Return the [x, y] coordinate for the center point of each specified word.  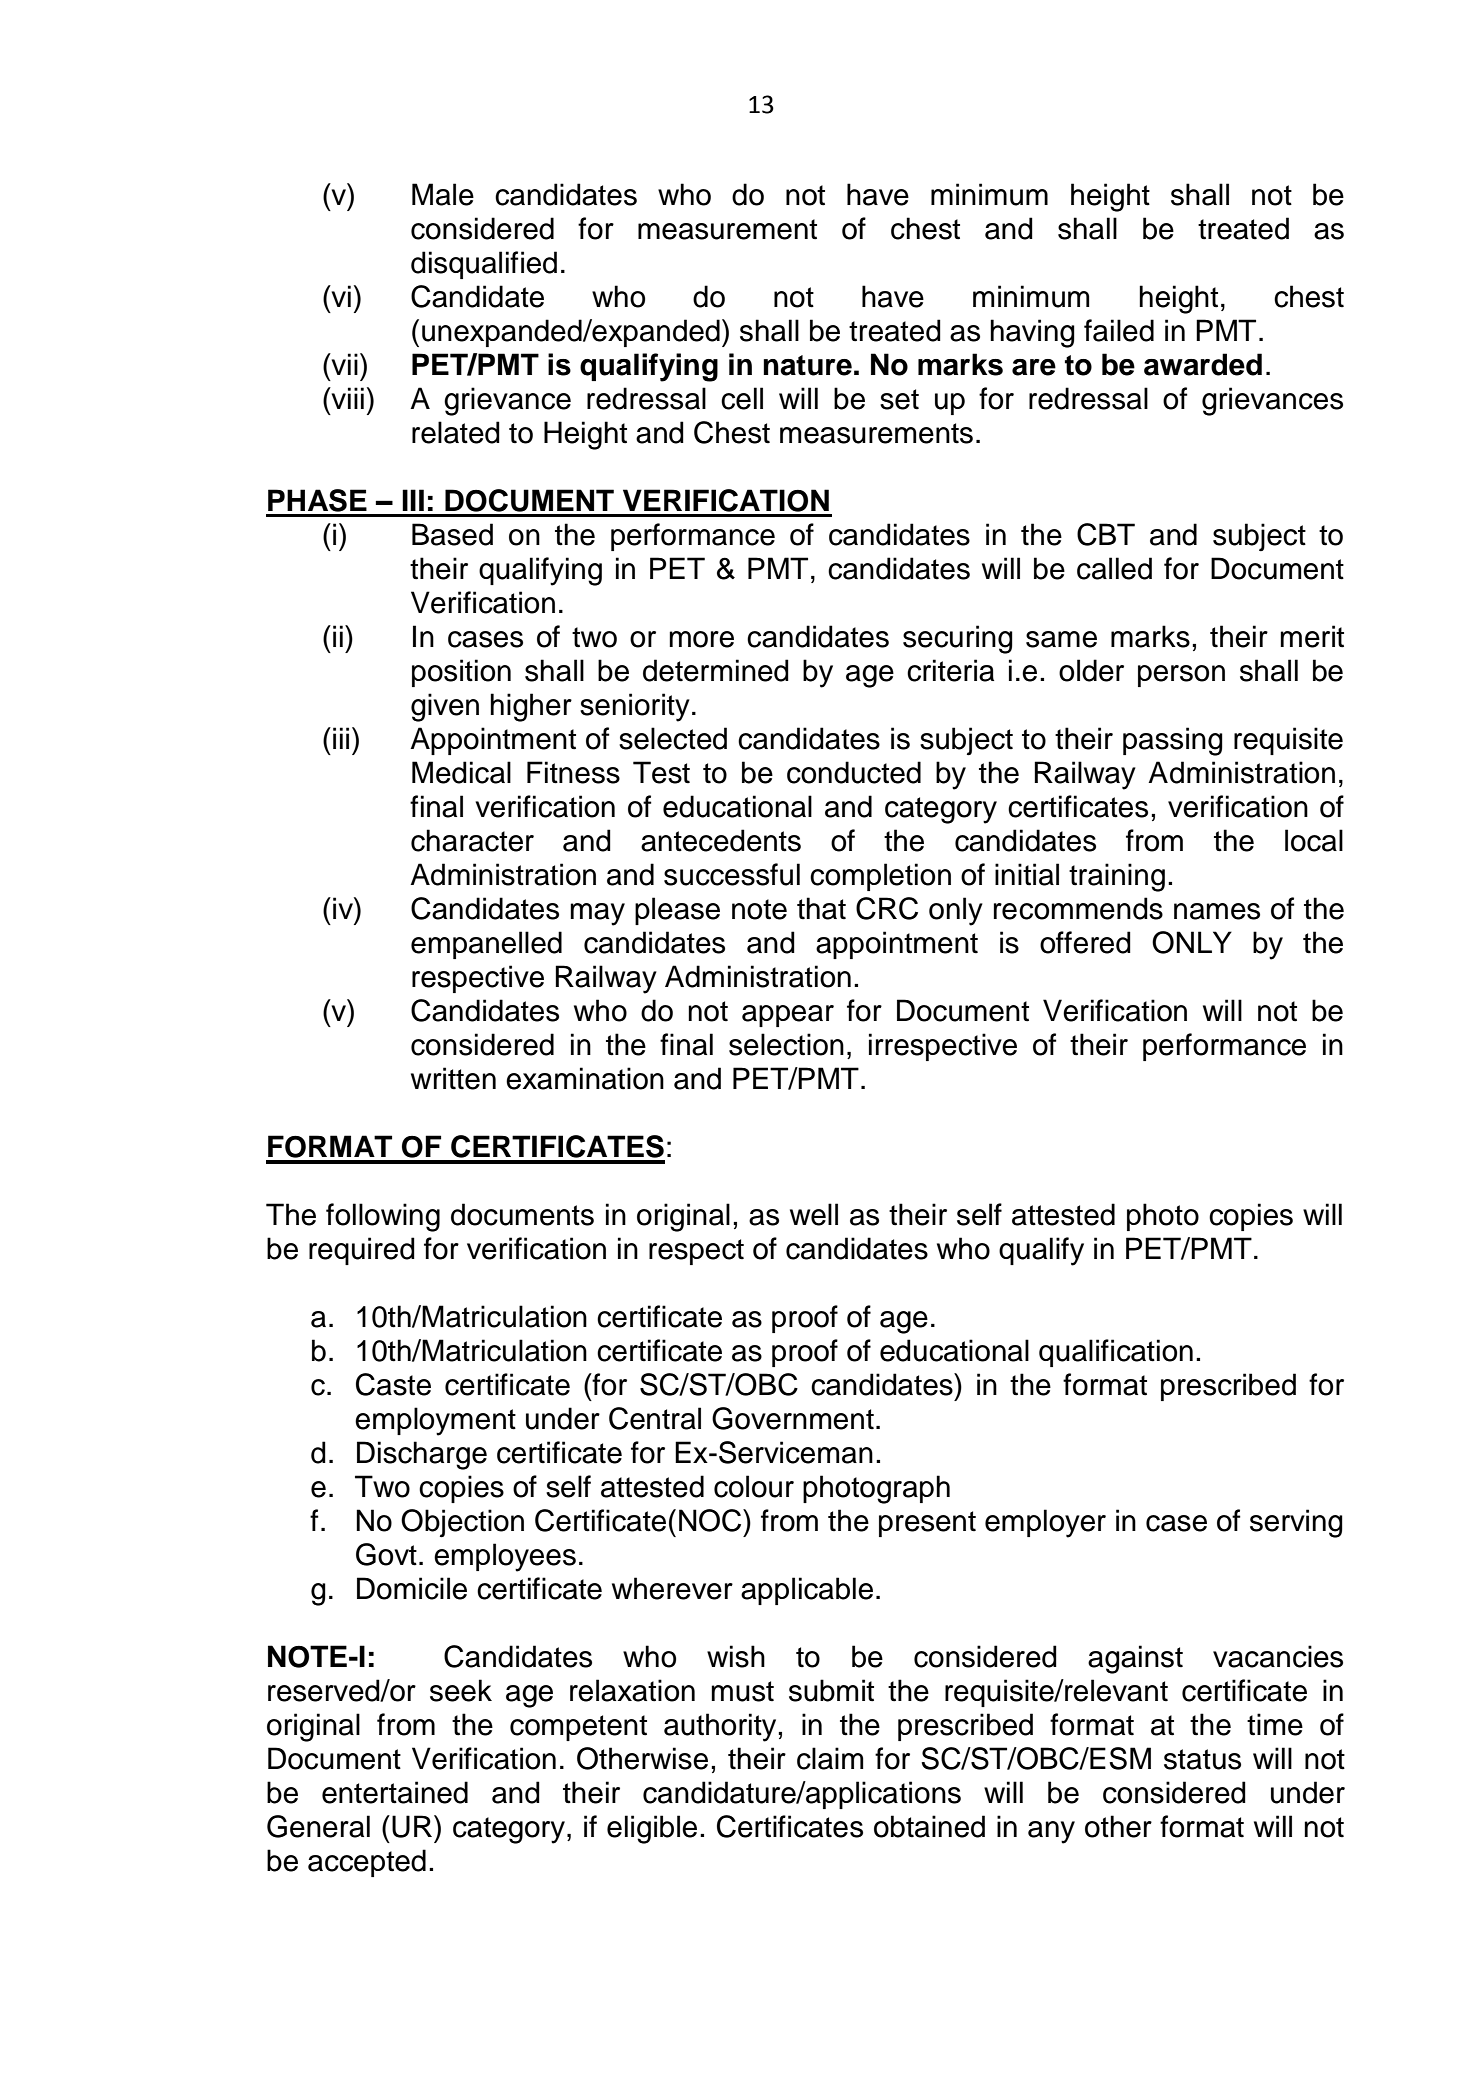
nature [807, 365]
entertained [395, 1792]
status [1202, 1759]
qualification [1116, 1353]
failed [1119, 330]
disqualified [484, 265]
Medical [461, 772]
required [362, 1251]
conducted [854, 772]
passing [1173, 741]
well [814, 1214]
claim [830, 1758]
